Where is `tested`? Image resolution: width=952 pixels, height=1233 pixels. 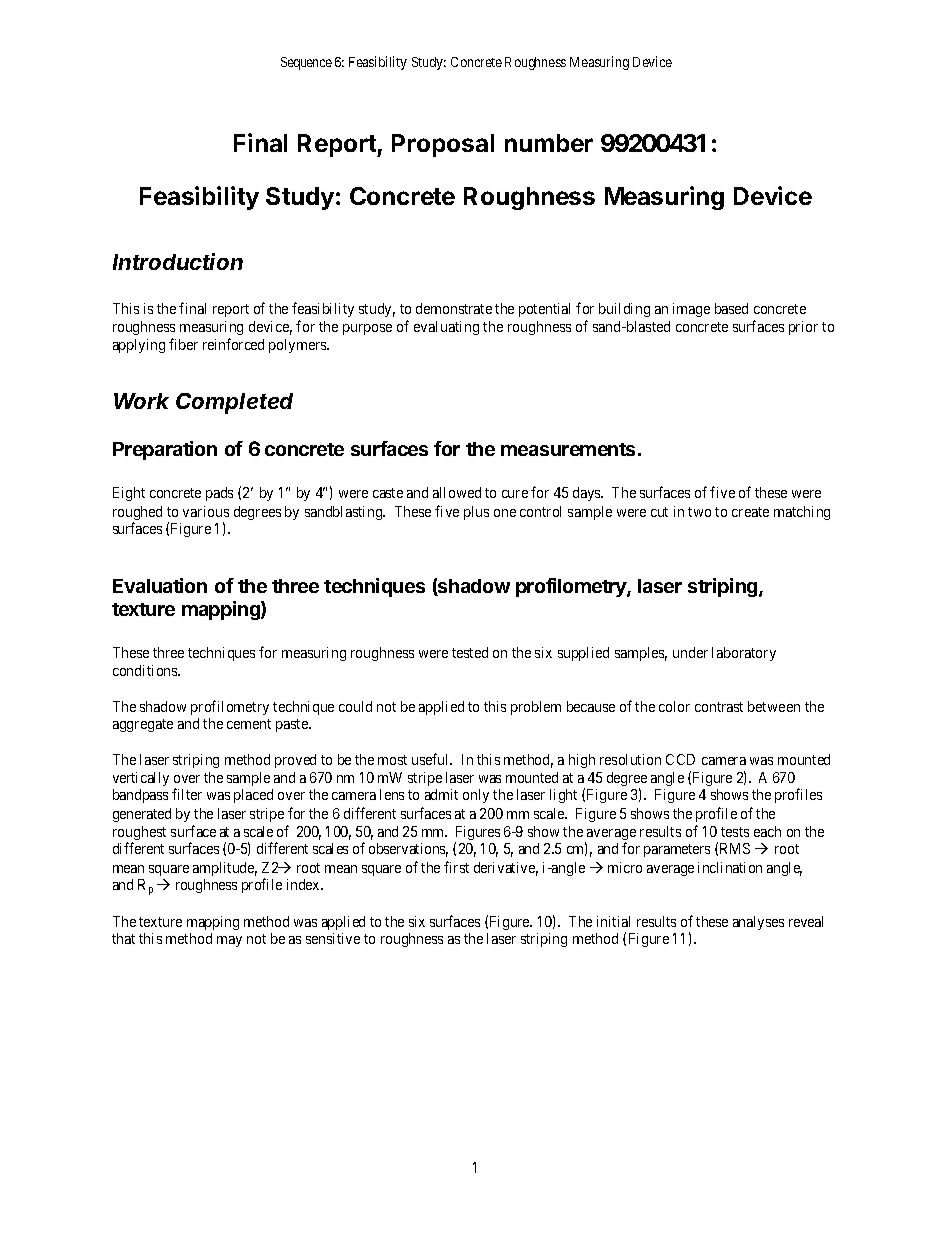
tested is located at coordinates (470, 652).
